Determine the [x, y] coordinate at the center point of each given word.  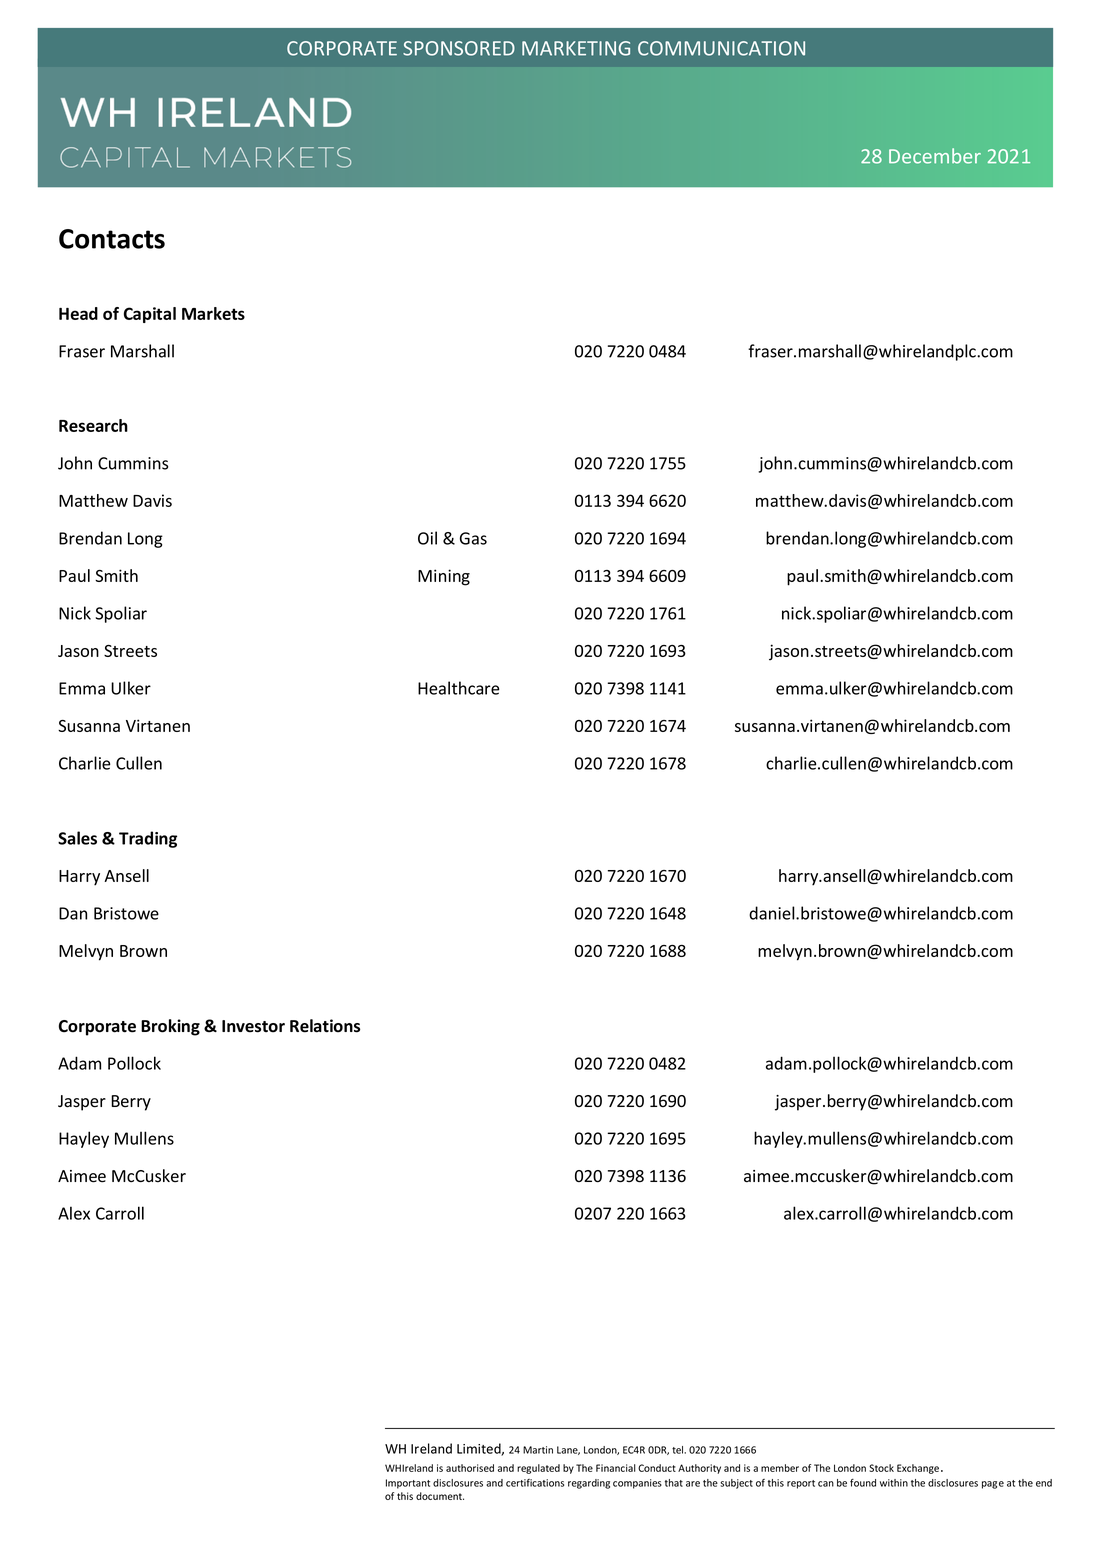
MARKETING [576, 48]
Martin [538, 1450]
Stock [881, 1468]
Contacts [112, 239]
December [935, 156]
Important [408, 1484]
